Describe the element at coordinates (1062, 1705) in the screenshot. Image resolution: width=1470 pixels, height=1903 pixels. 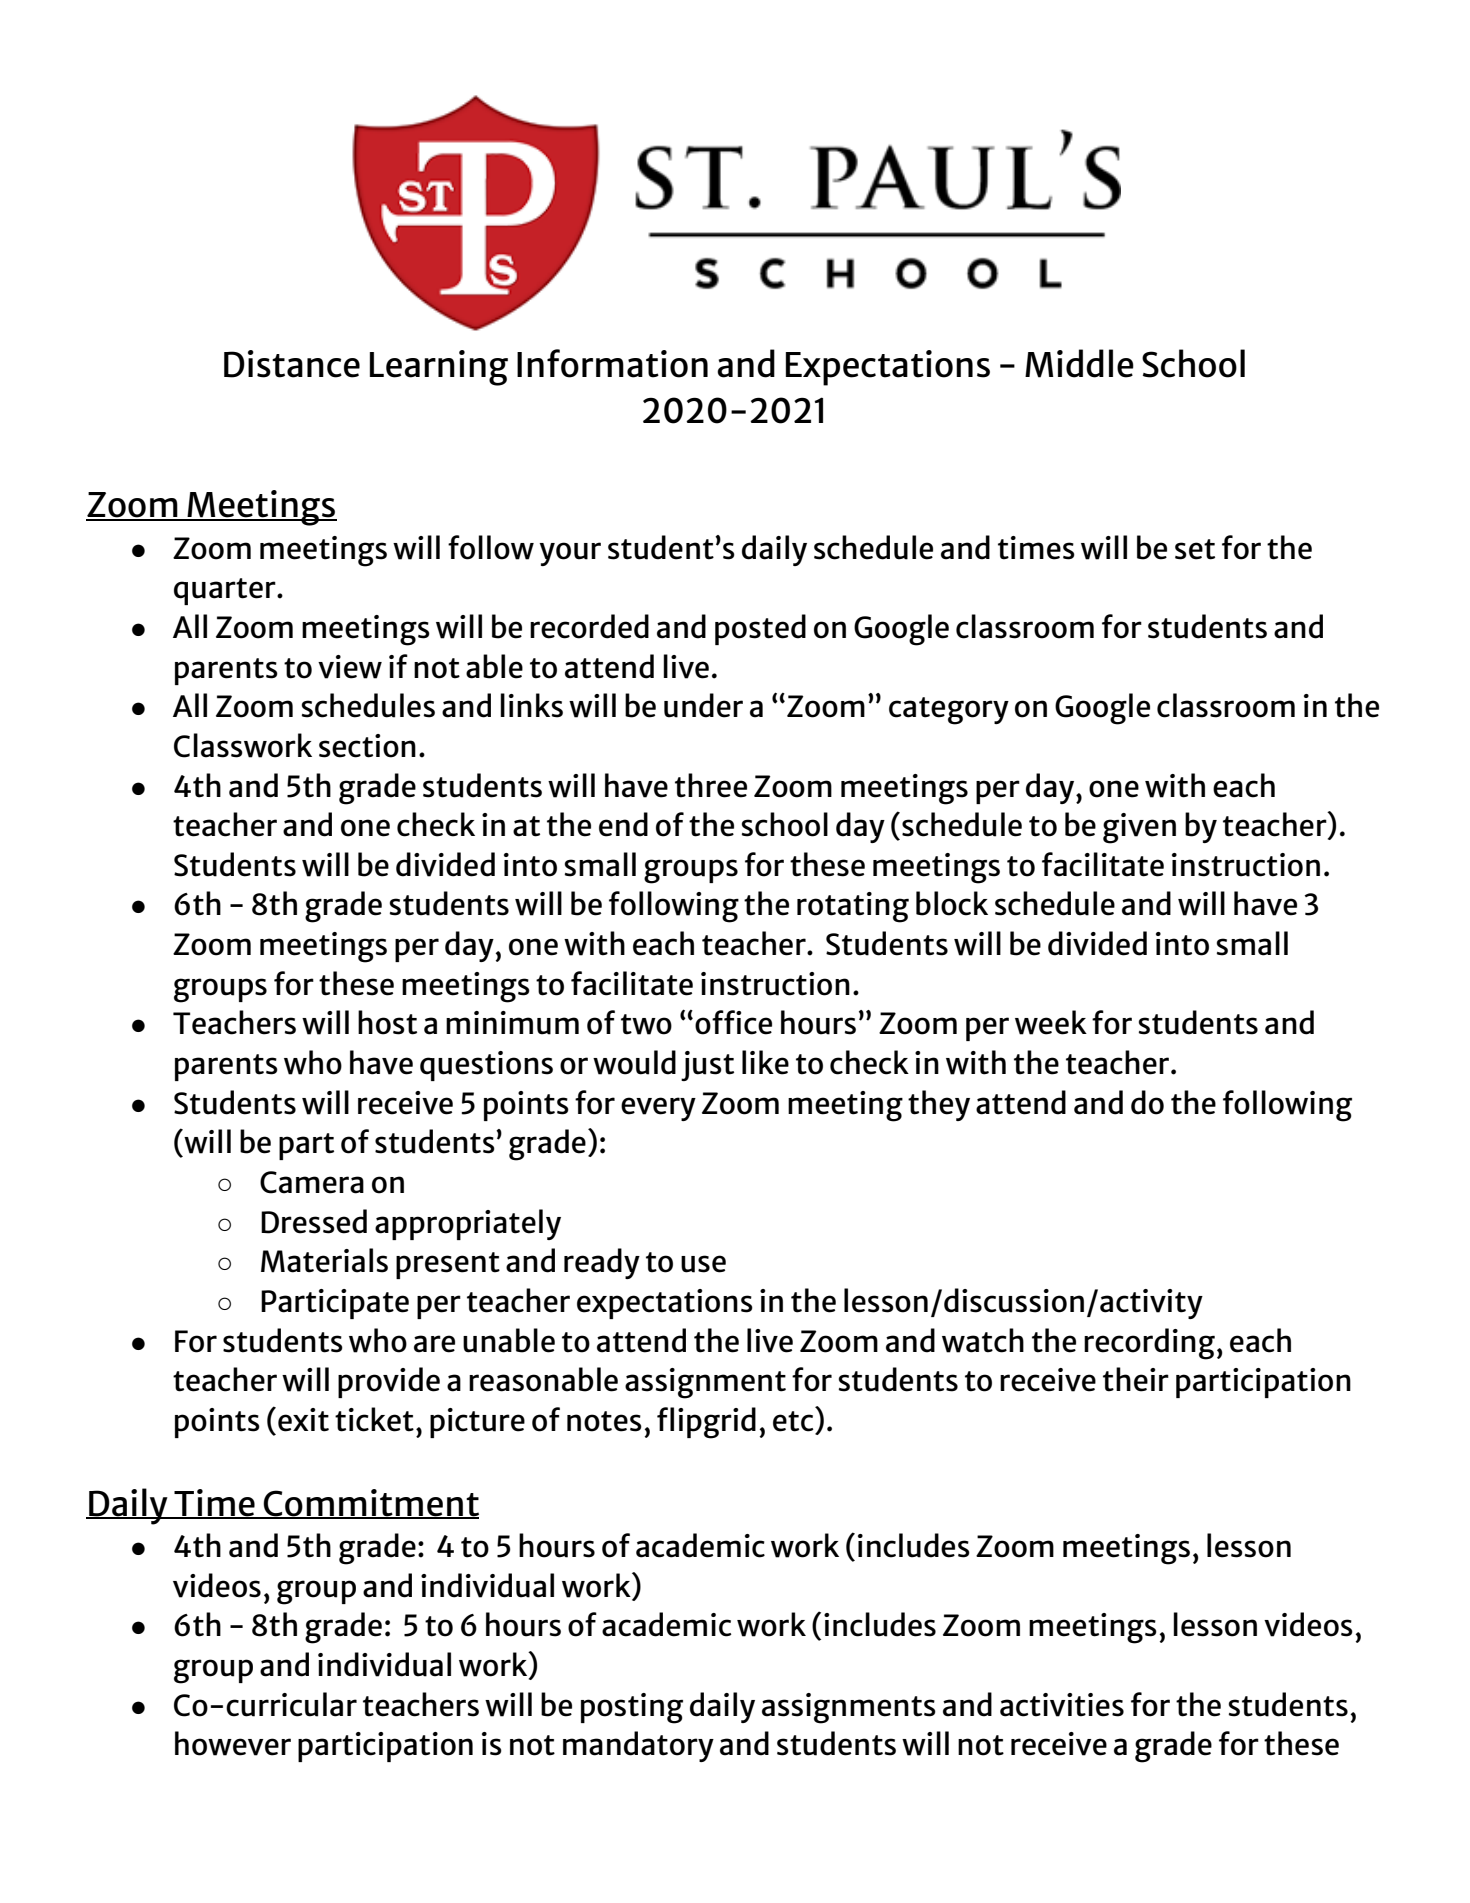
I see `activities` at that location.
